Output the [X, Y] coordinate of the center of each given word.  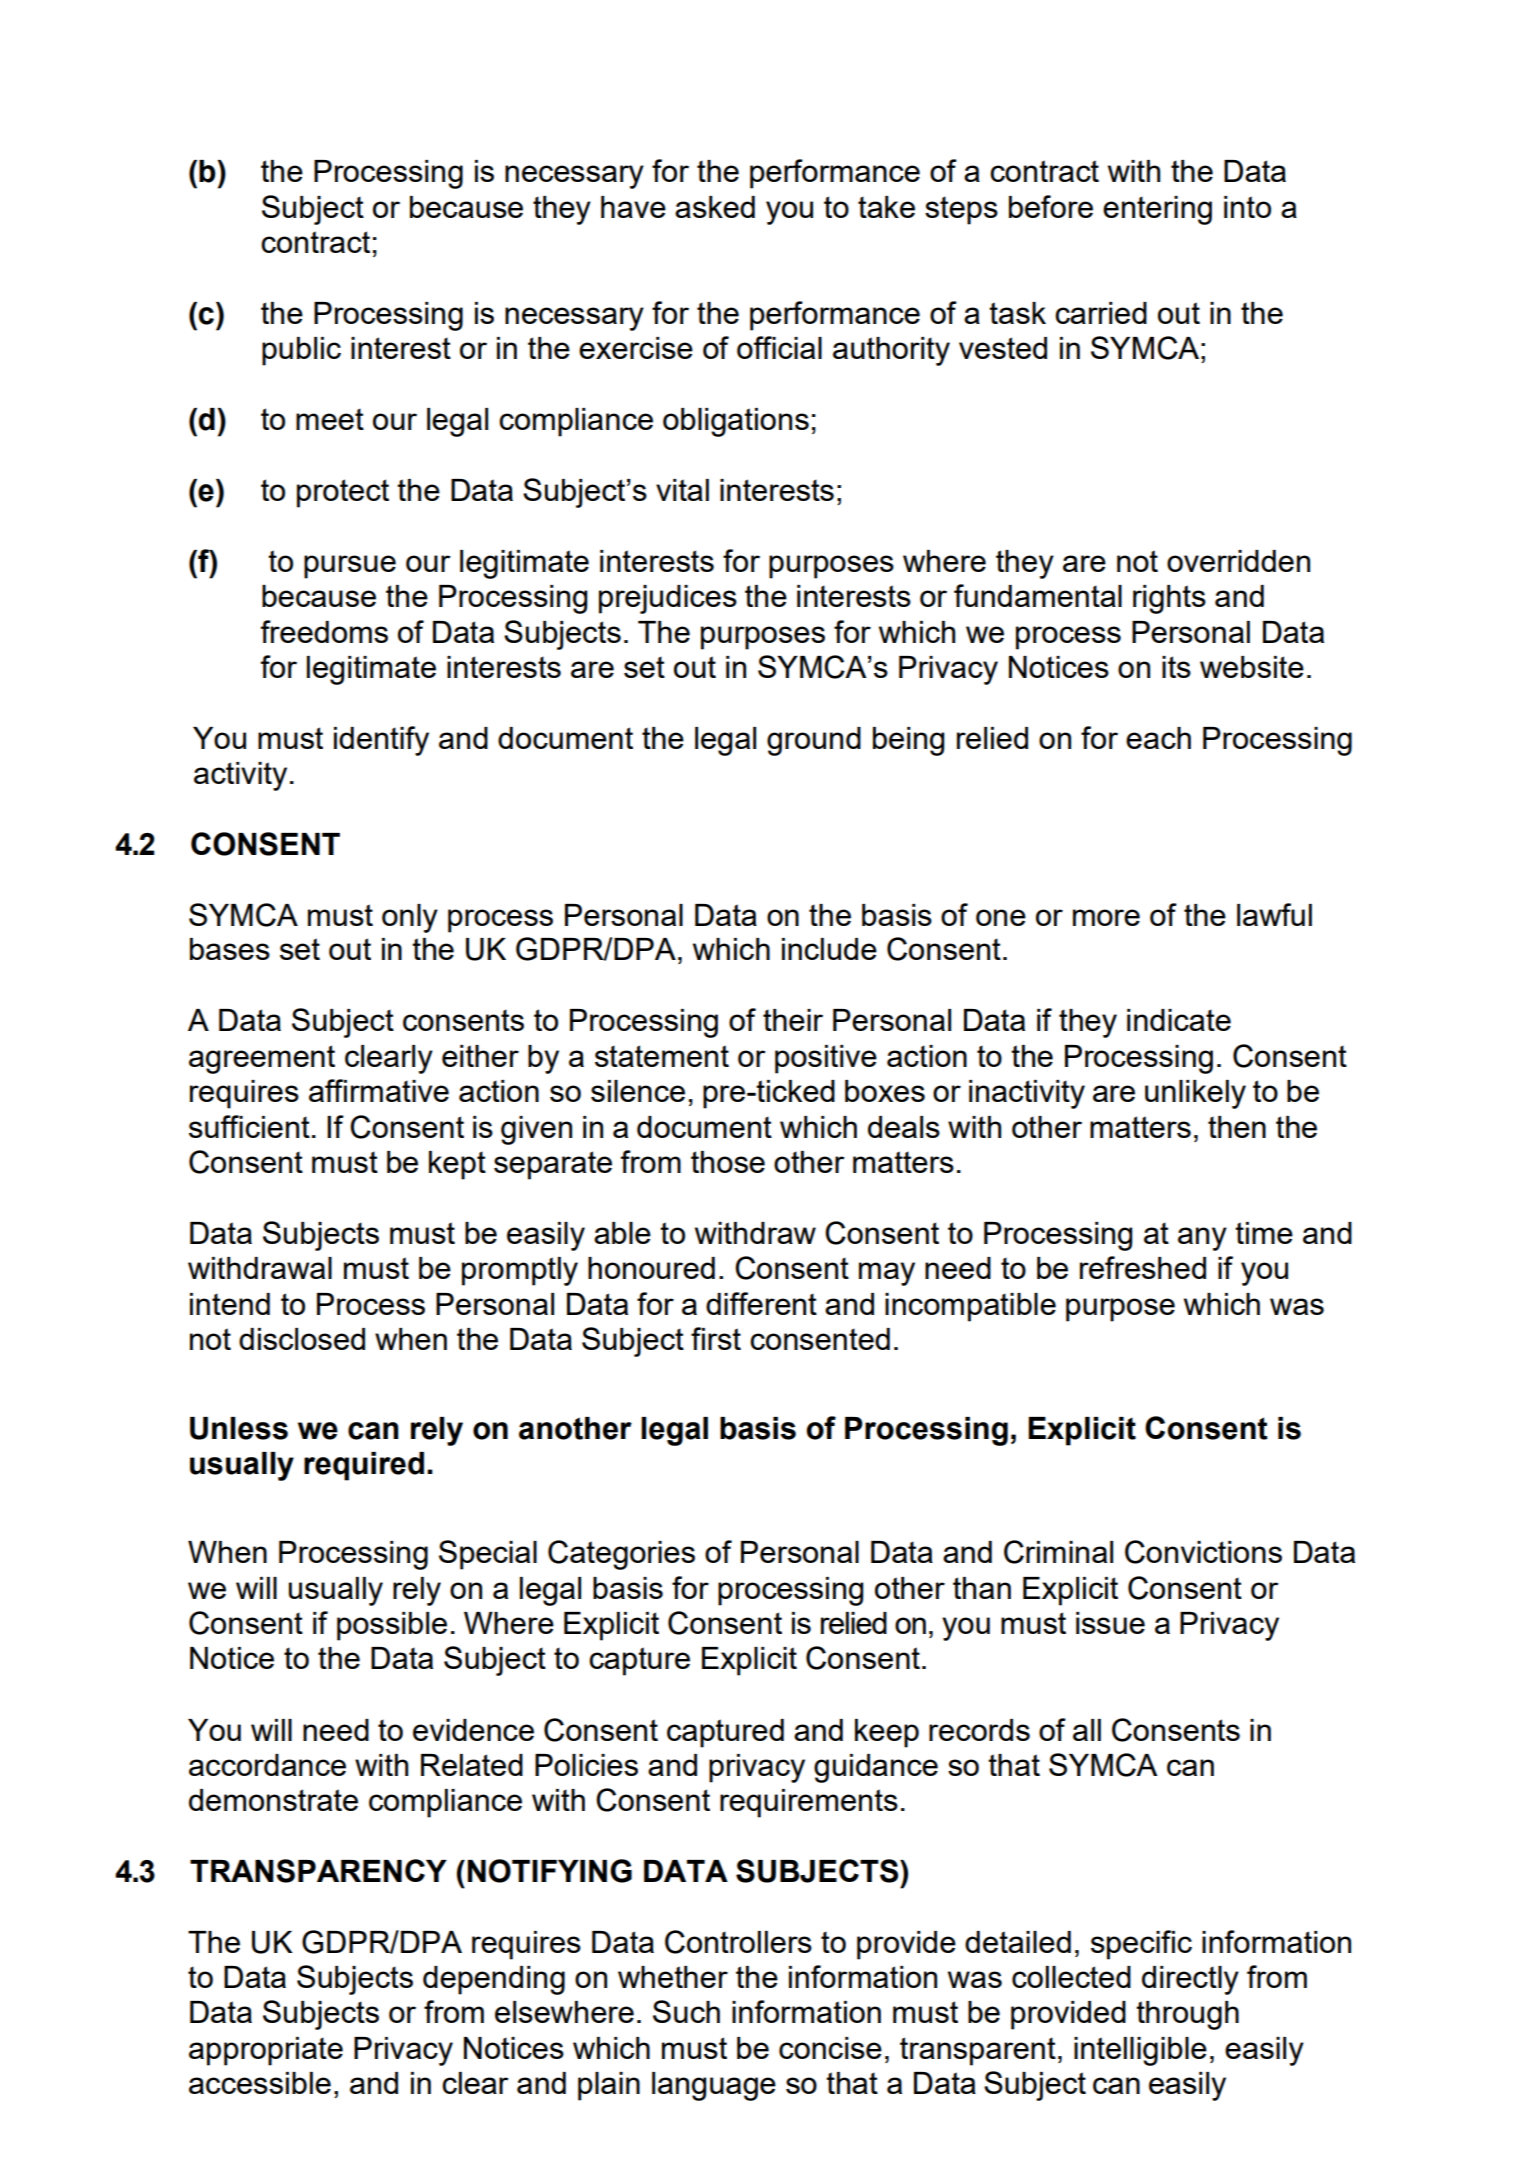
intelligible [1140, 2051]
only [410, 918]
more [1106, 917]
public [301, 351]
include [829, 949]
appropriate [266, 2051]
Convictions [1203, 1552]
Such [686, 2011]
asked [715, 207]
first [716, 1338]
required [364, 1466]
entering [1157, 210]
